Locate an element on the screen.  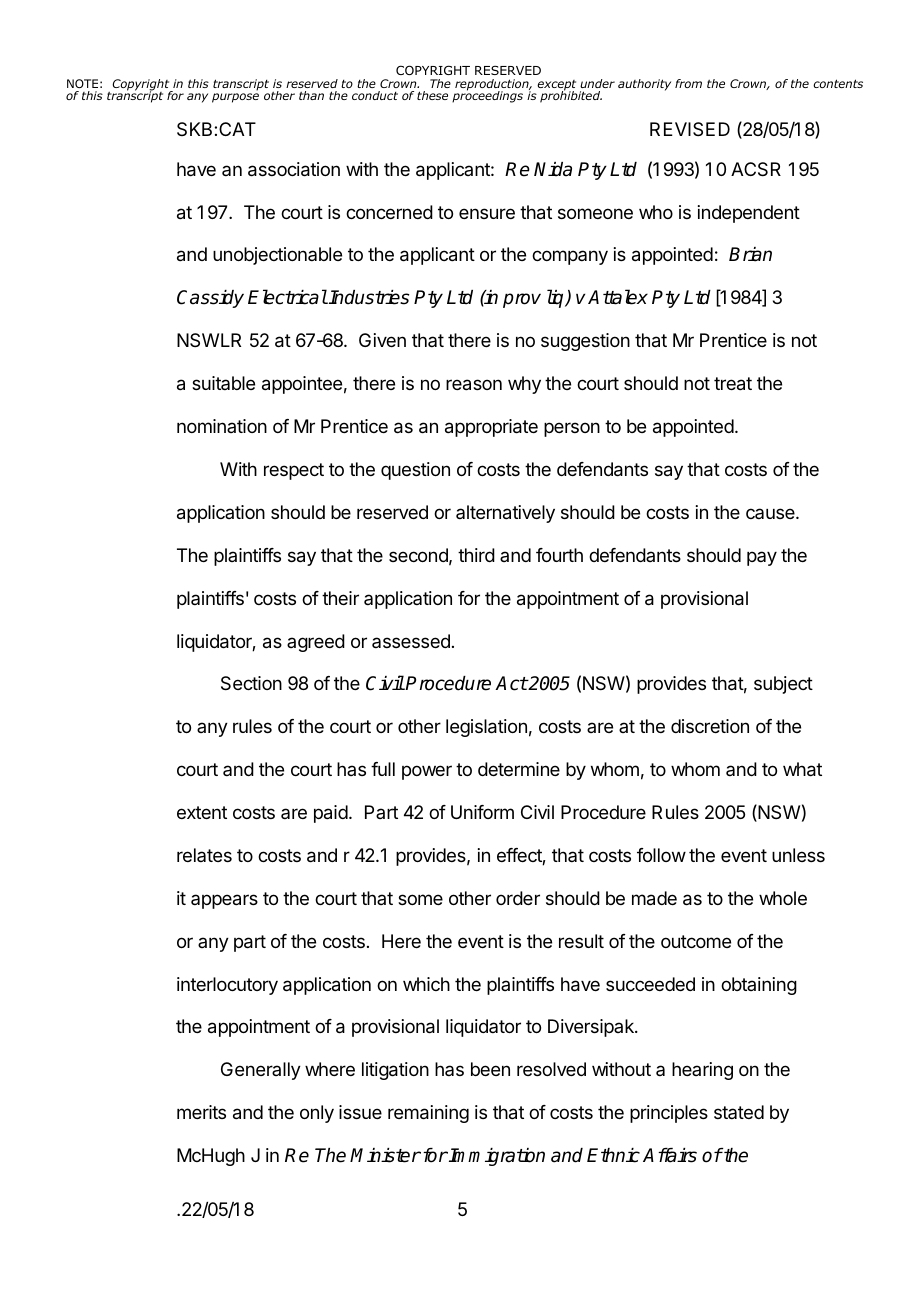
stated is located at coordinates (739, 1112).
